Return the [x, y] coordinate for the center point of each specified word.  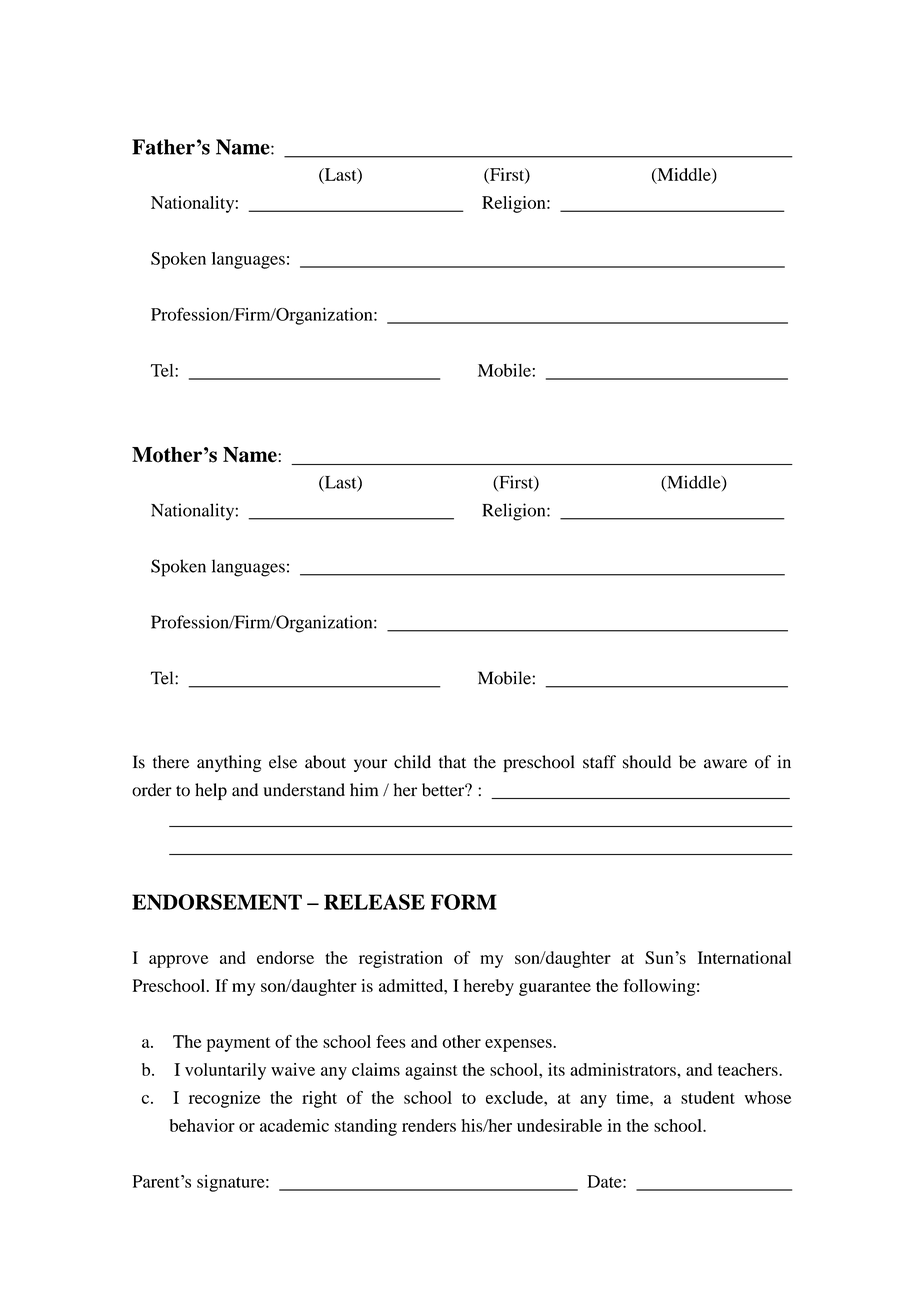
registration [401, 959]
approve [179, 961]
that [452, 762]
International [744, 957]
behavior [202, 1125]
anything [229, 763]
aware [725, 764]
